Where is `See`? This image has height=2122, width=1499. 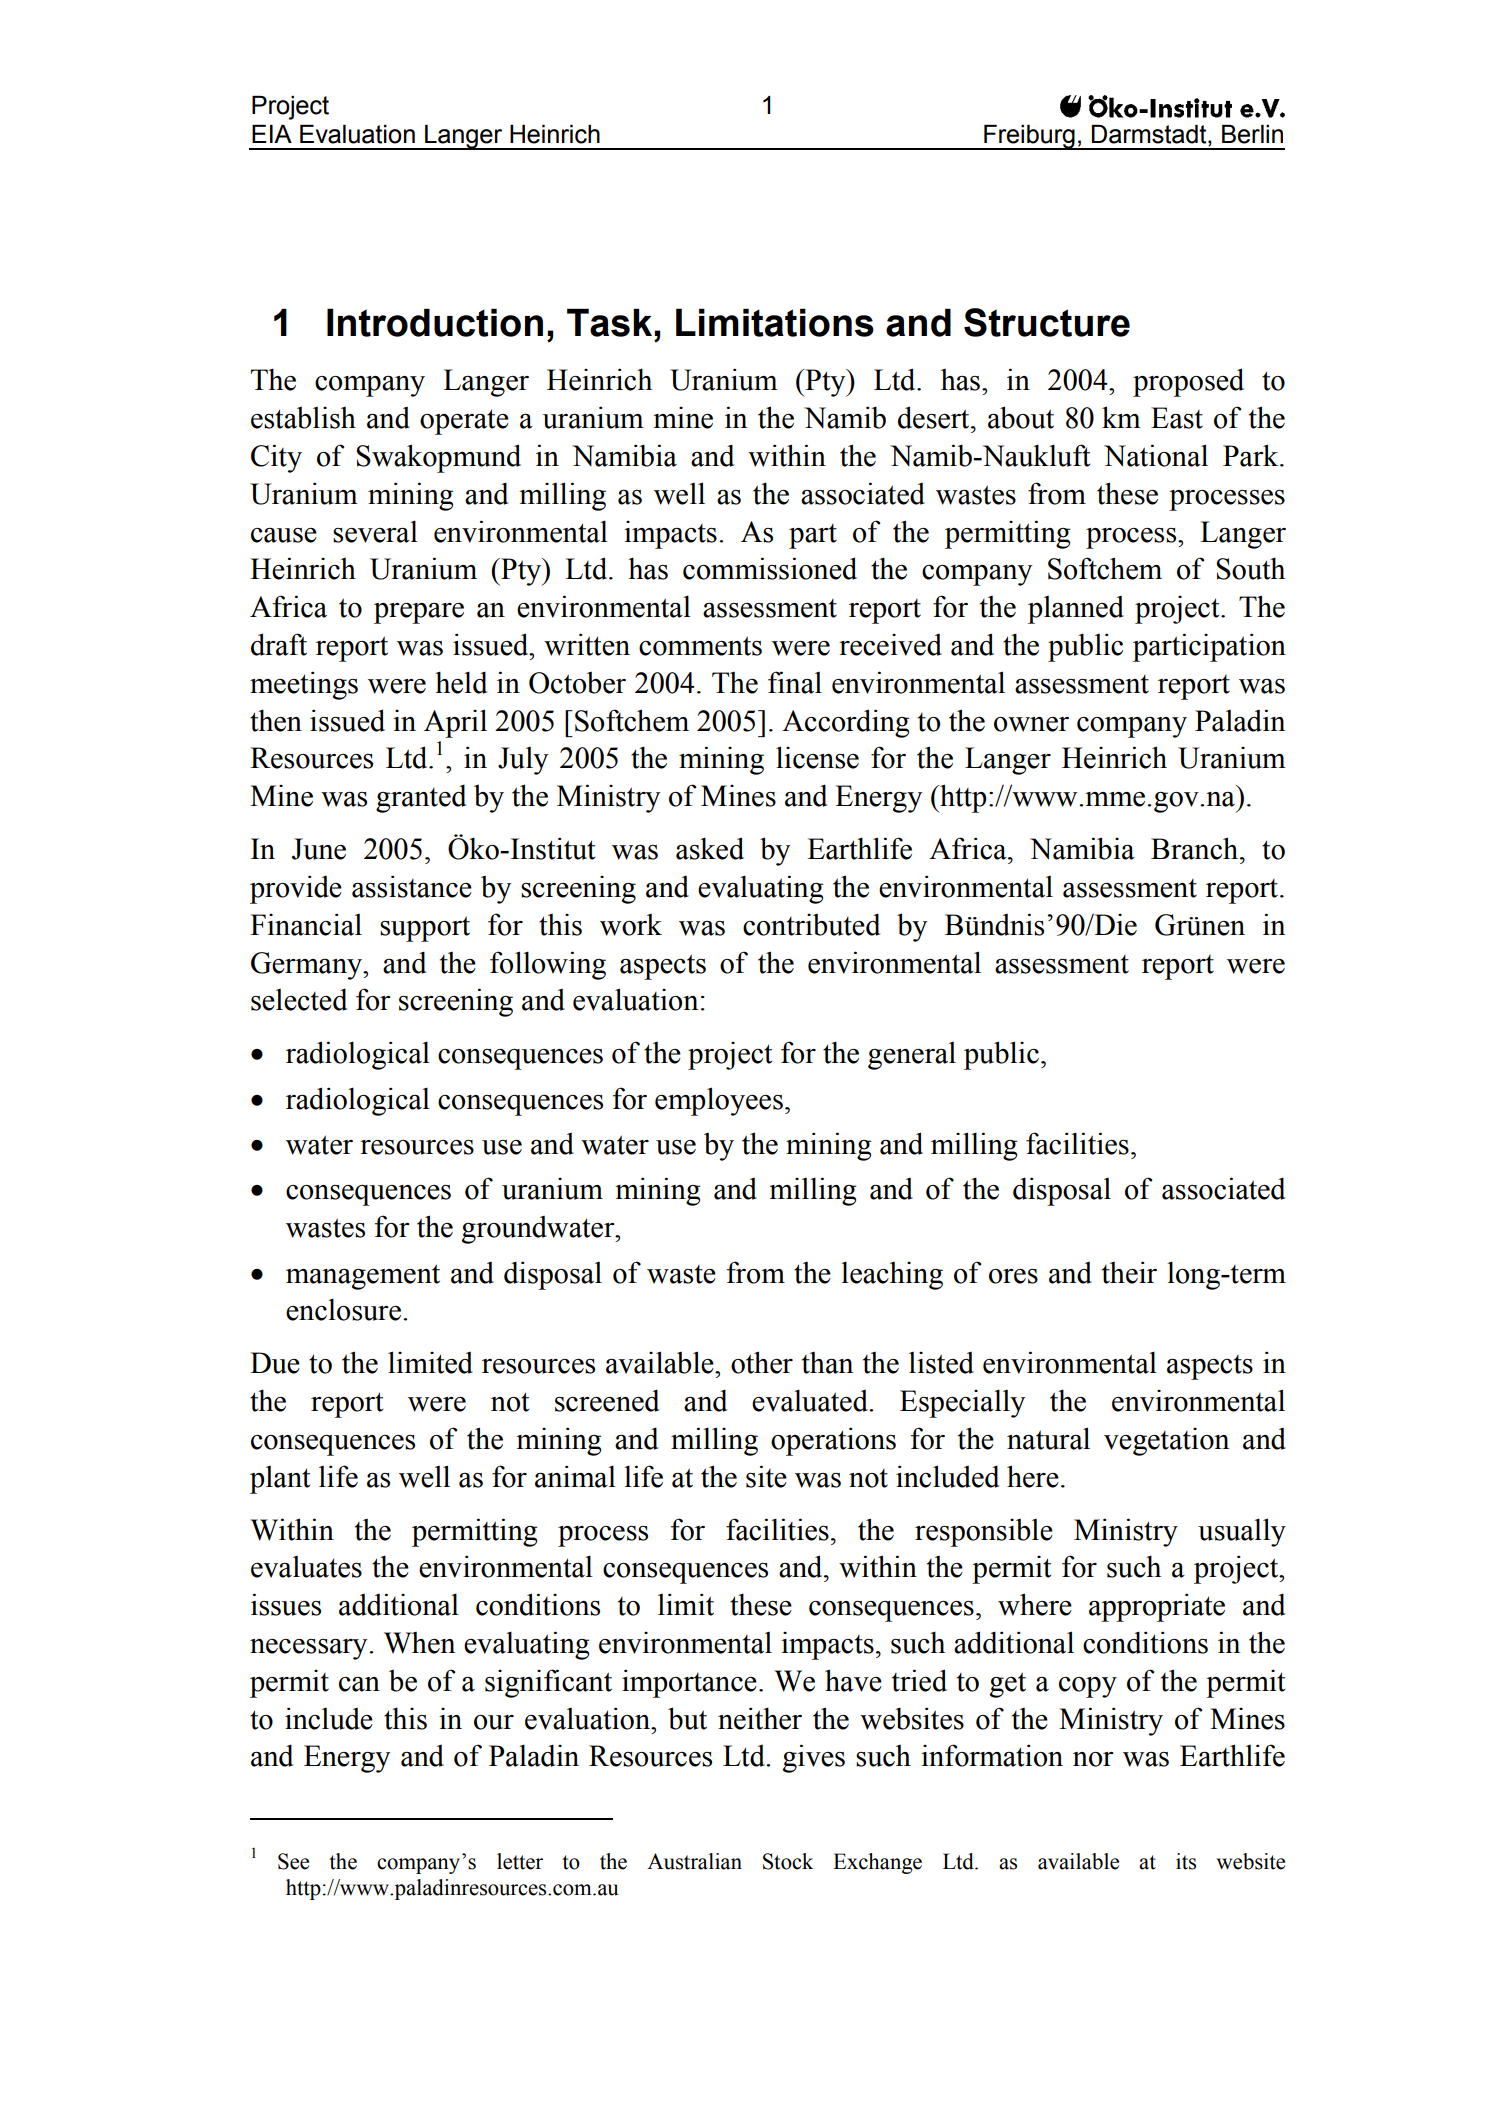
See is located at coordinates (293, 1861).
